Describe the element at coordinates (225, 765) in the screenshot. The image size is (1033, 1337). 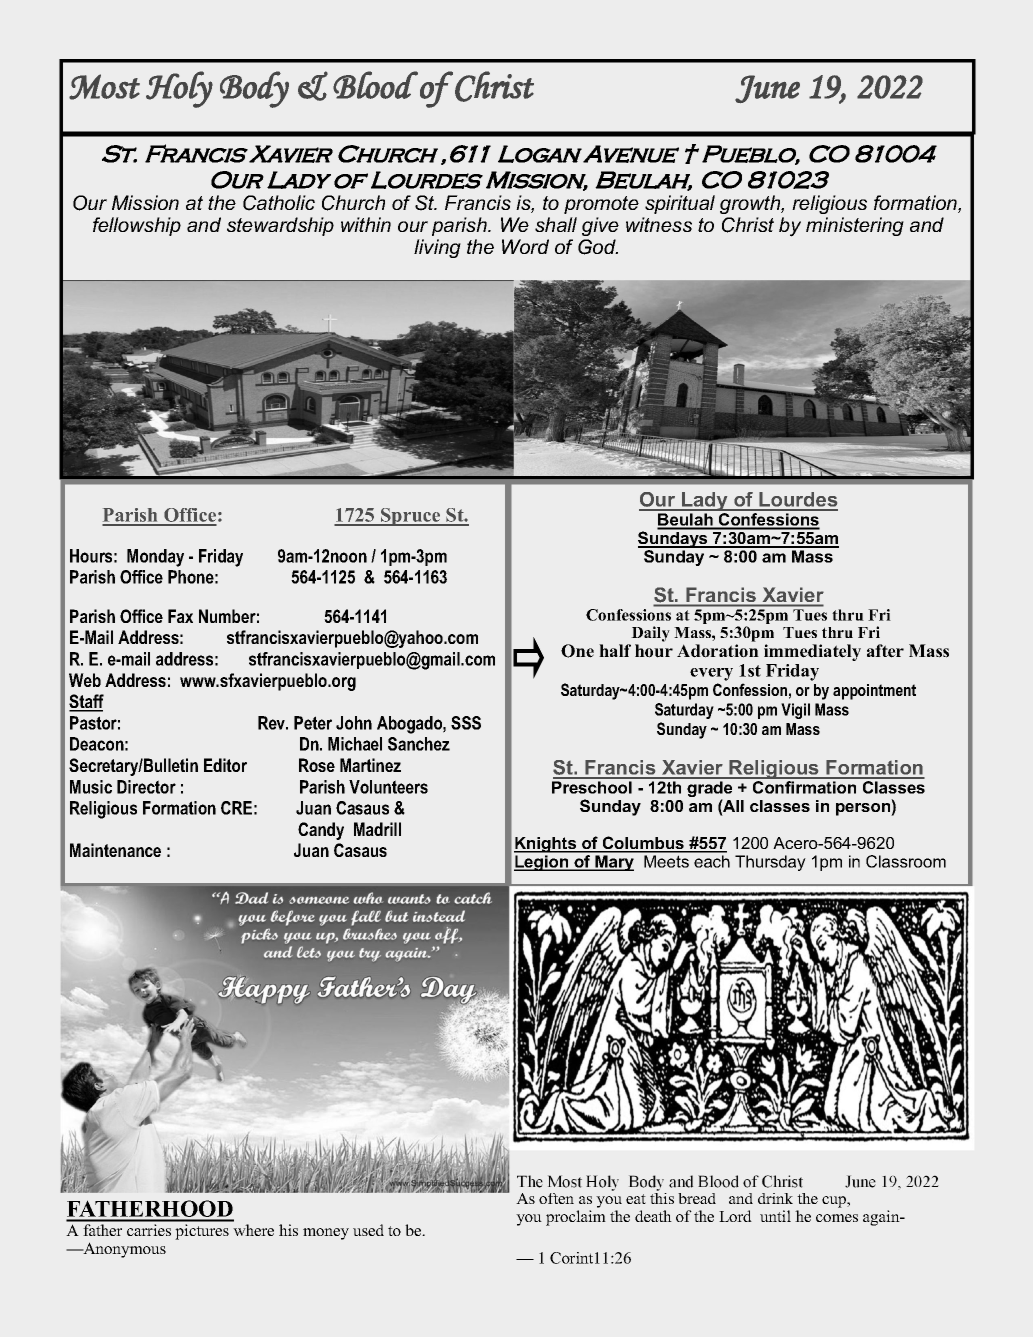
I see `Editor` at that location.
